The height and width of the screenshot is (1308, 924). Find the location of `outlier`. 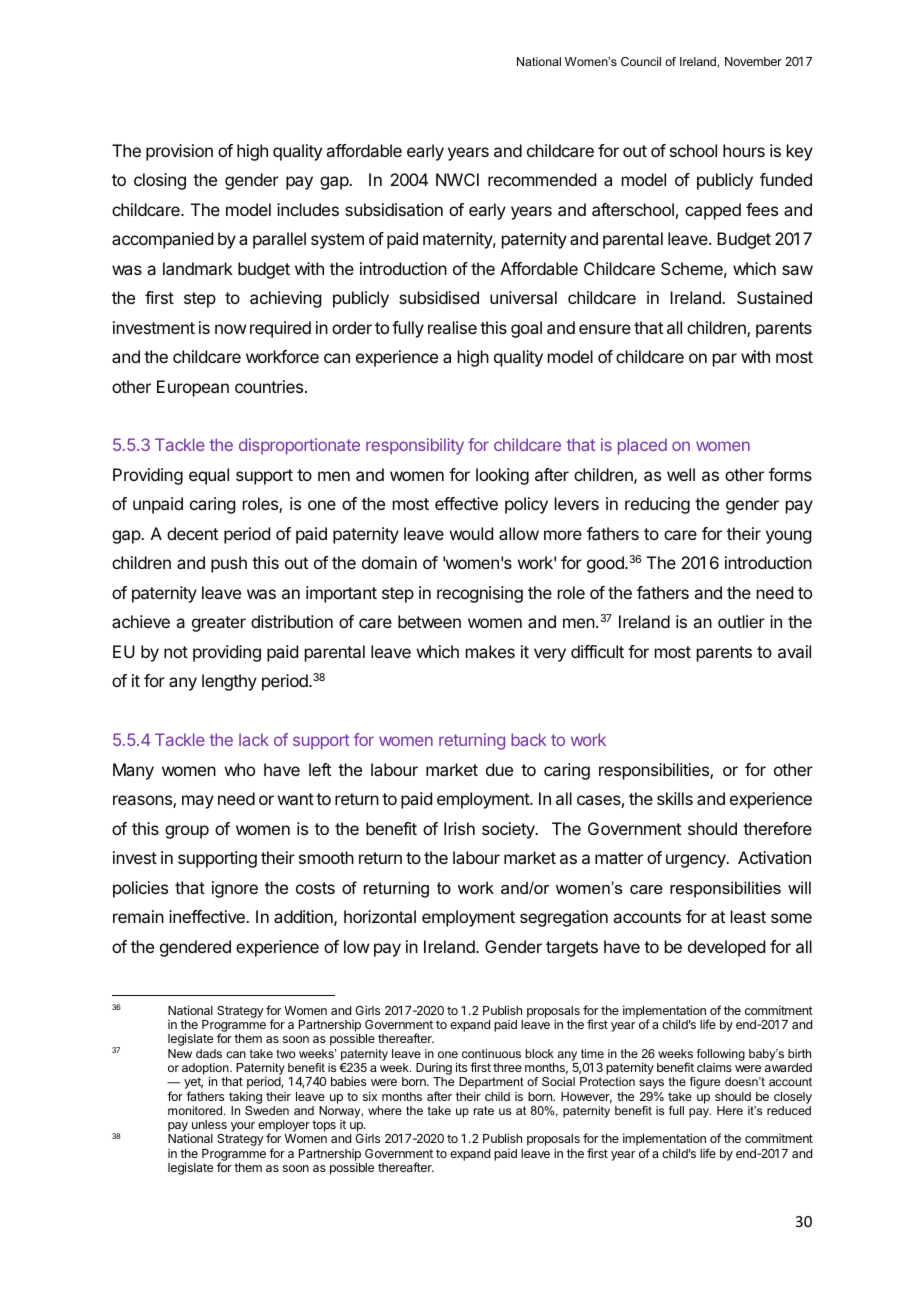

outlier is located at coordinates (741, 621).
